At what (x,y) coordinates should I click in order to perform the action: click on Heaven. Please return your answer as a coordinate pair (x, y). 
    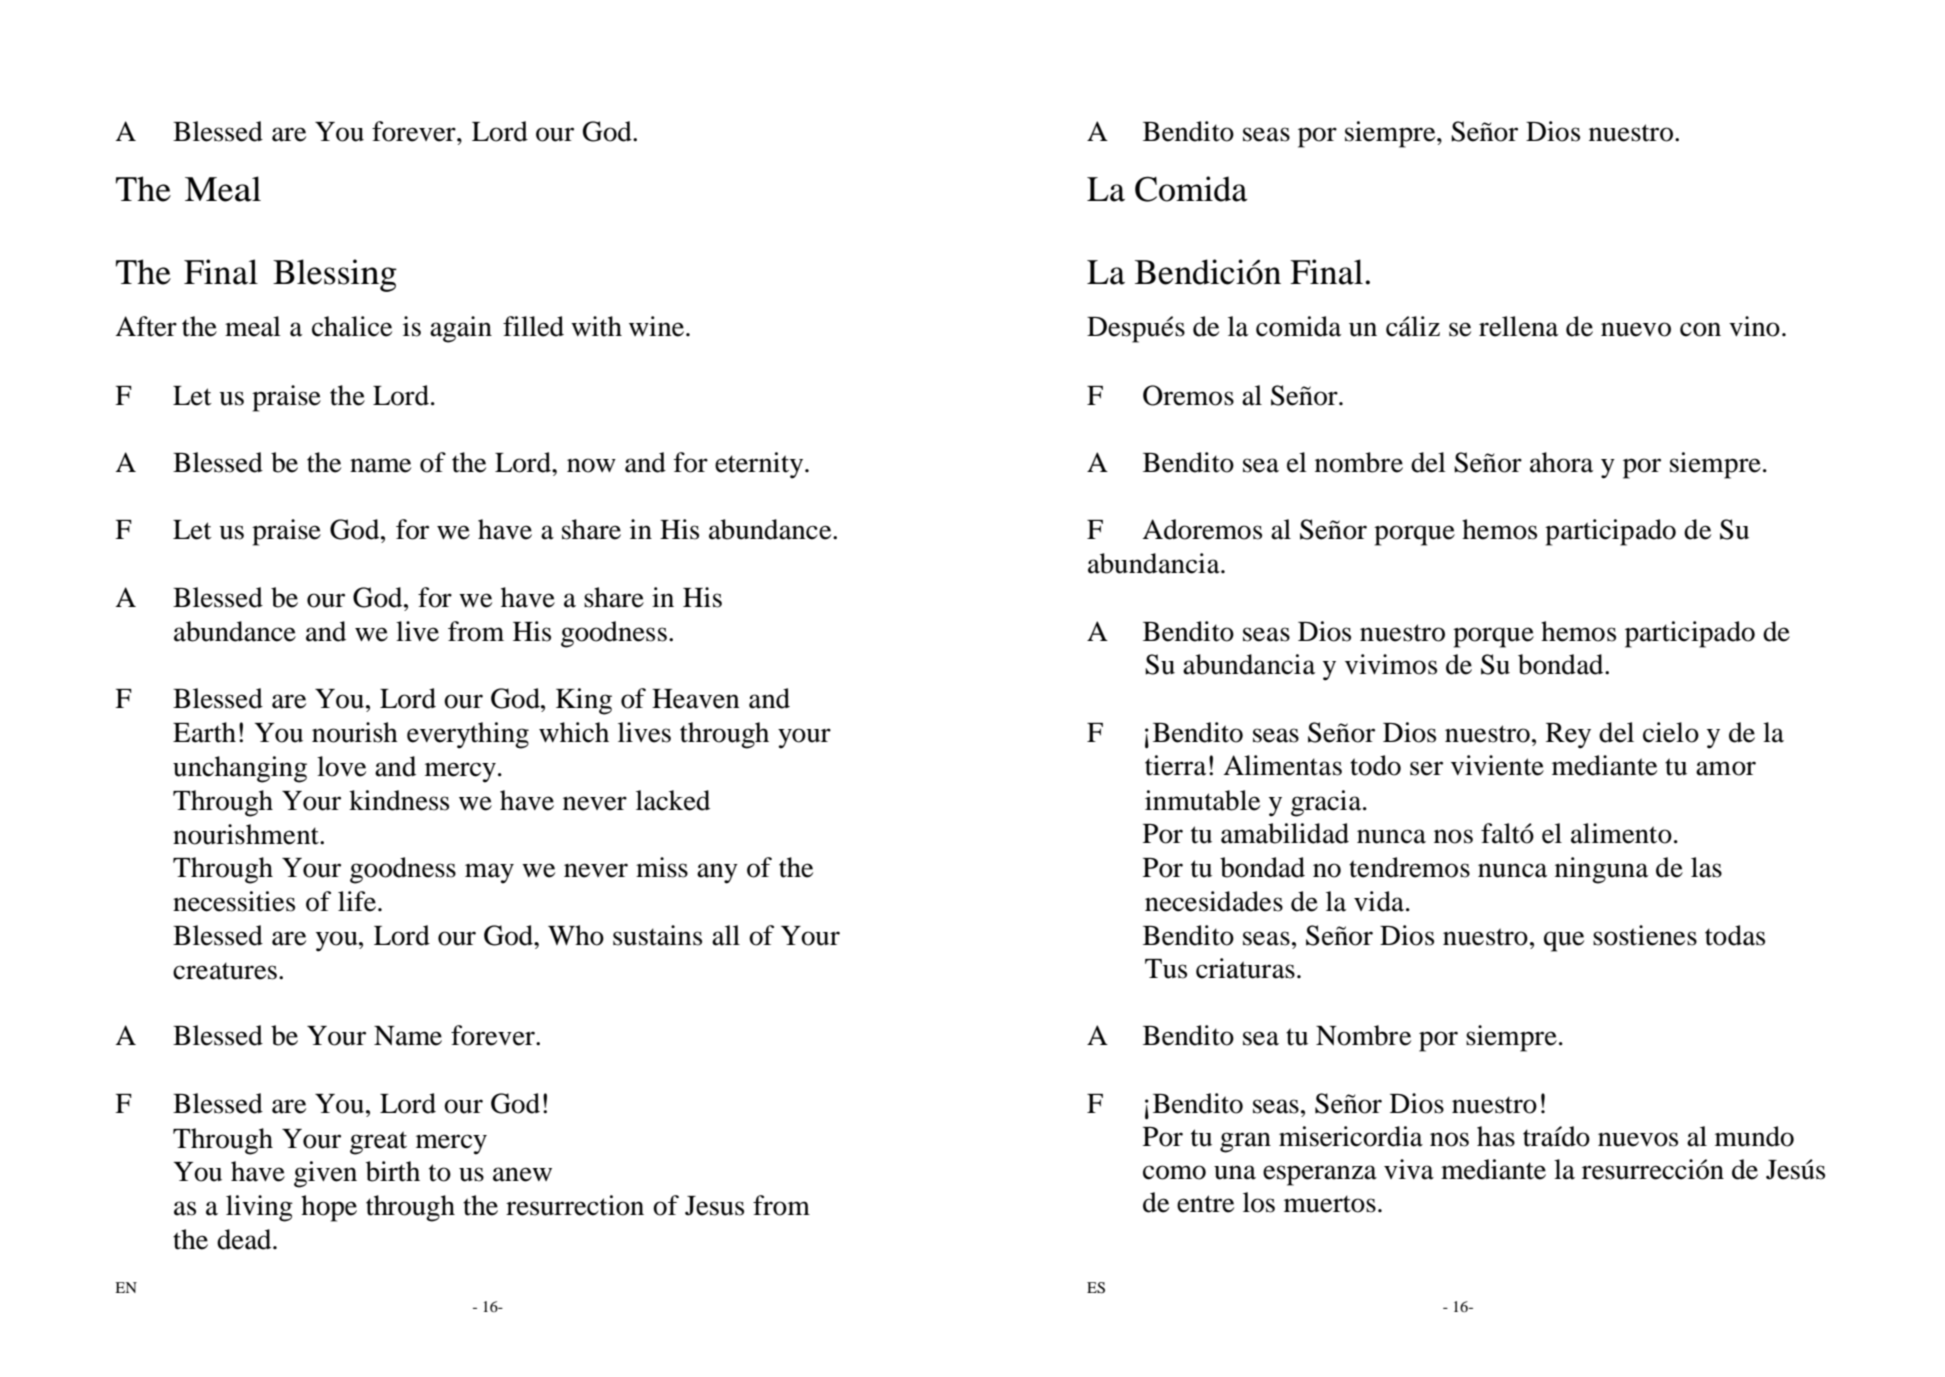
    Looking at the image, I should click on (695, 699).
